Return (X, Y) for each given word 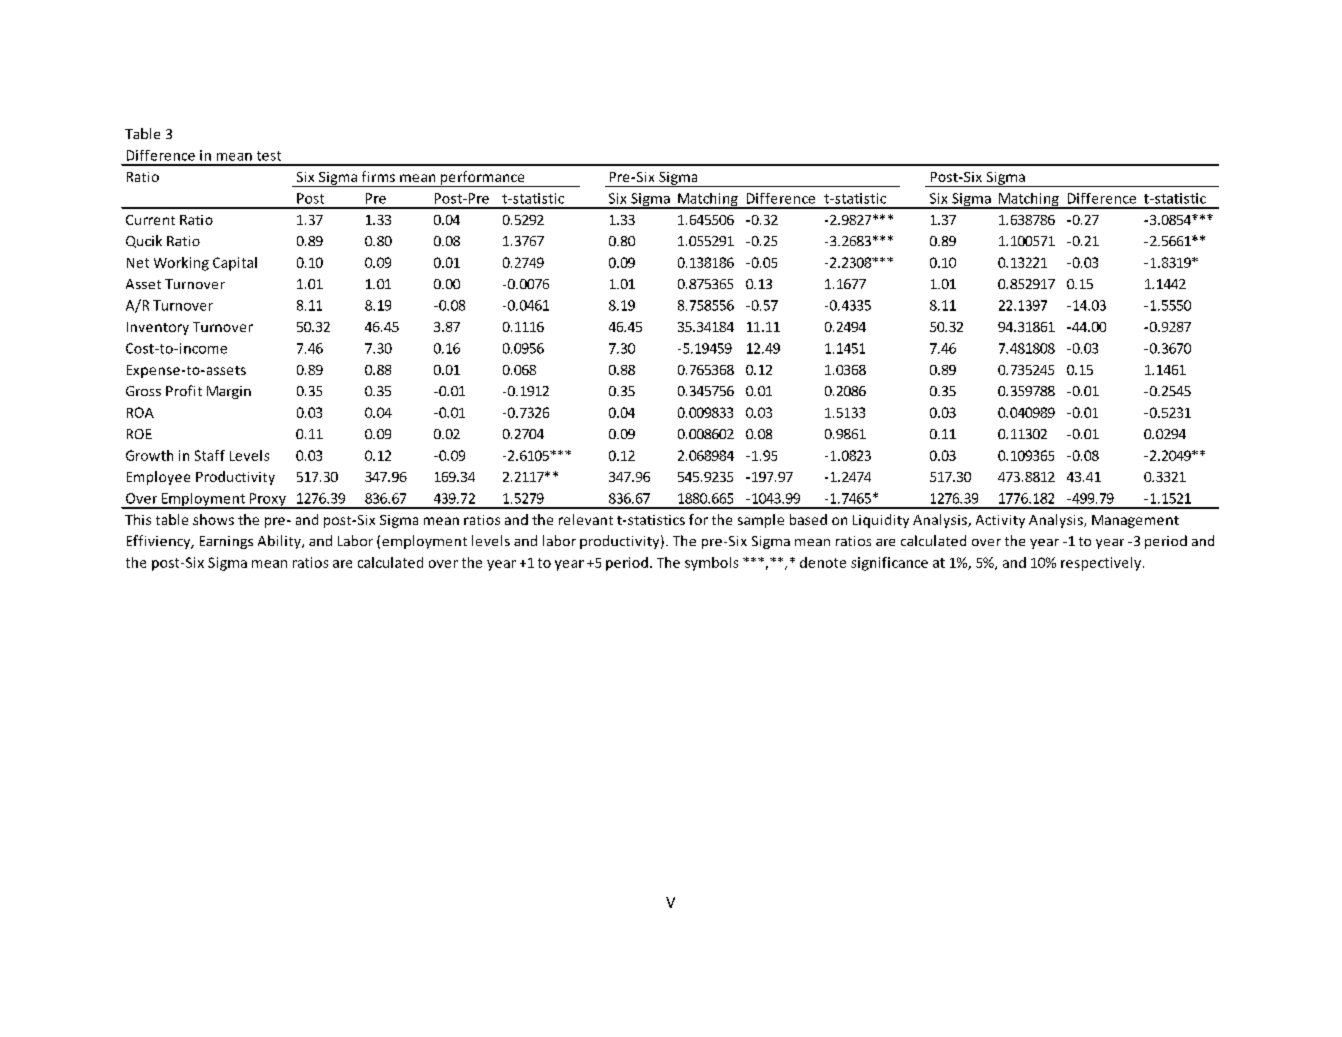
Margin (229, 392)
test (269, 156)
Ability (280, 542)
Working (181, 264)
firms (378, 176)
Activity (1000, 521)
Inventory (158, 328)
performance (482, 179)
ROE (139, 434)
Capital (235, 264)
